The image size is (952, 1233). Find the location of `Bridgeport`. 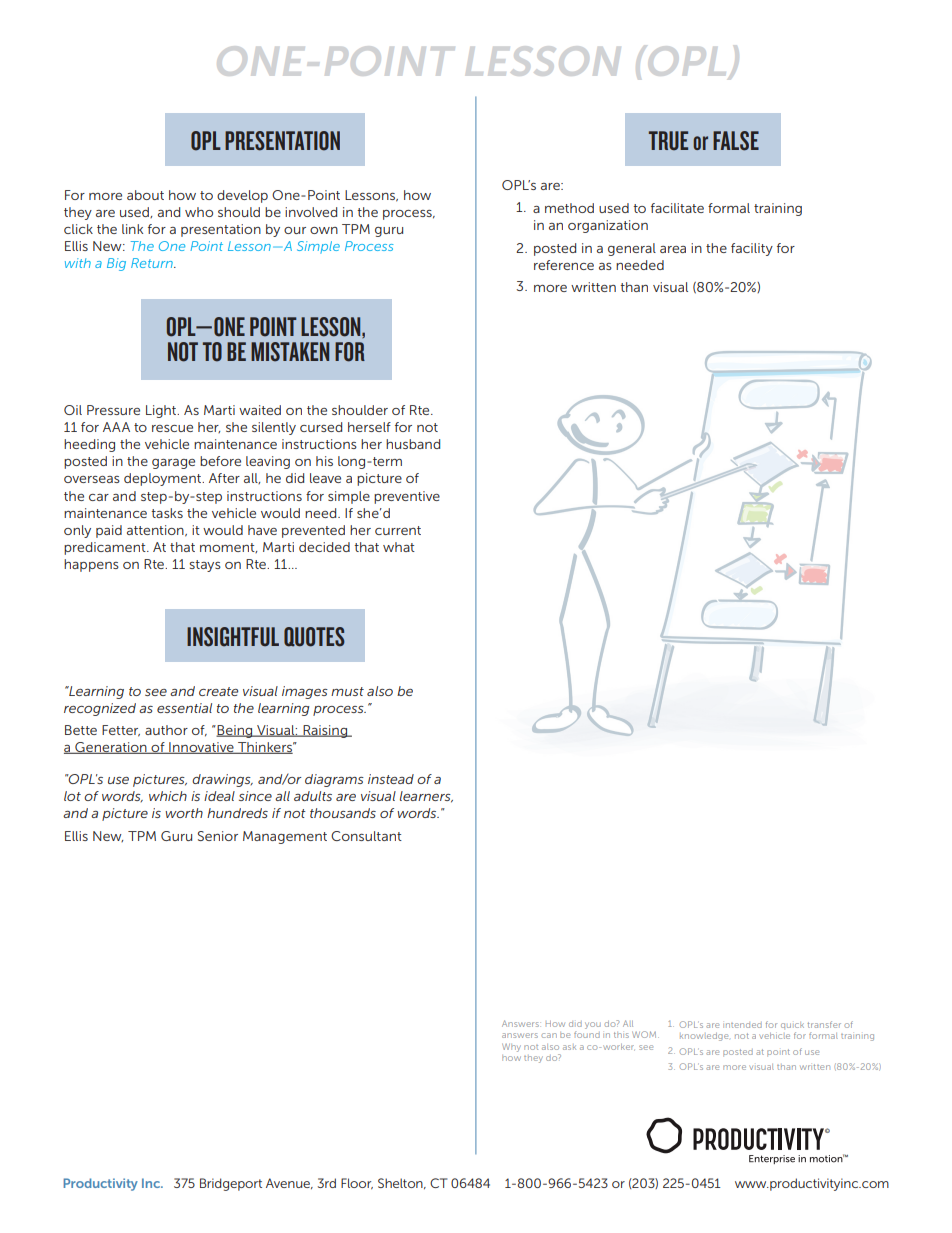

Bridgeport is located at coordinates (231, 1184).
